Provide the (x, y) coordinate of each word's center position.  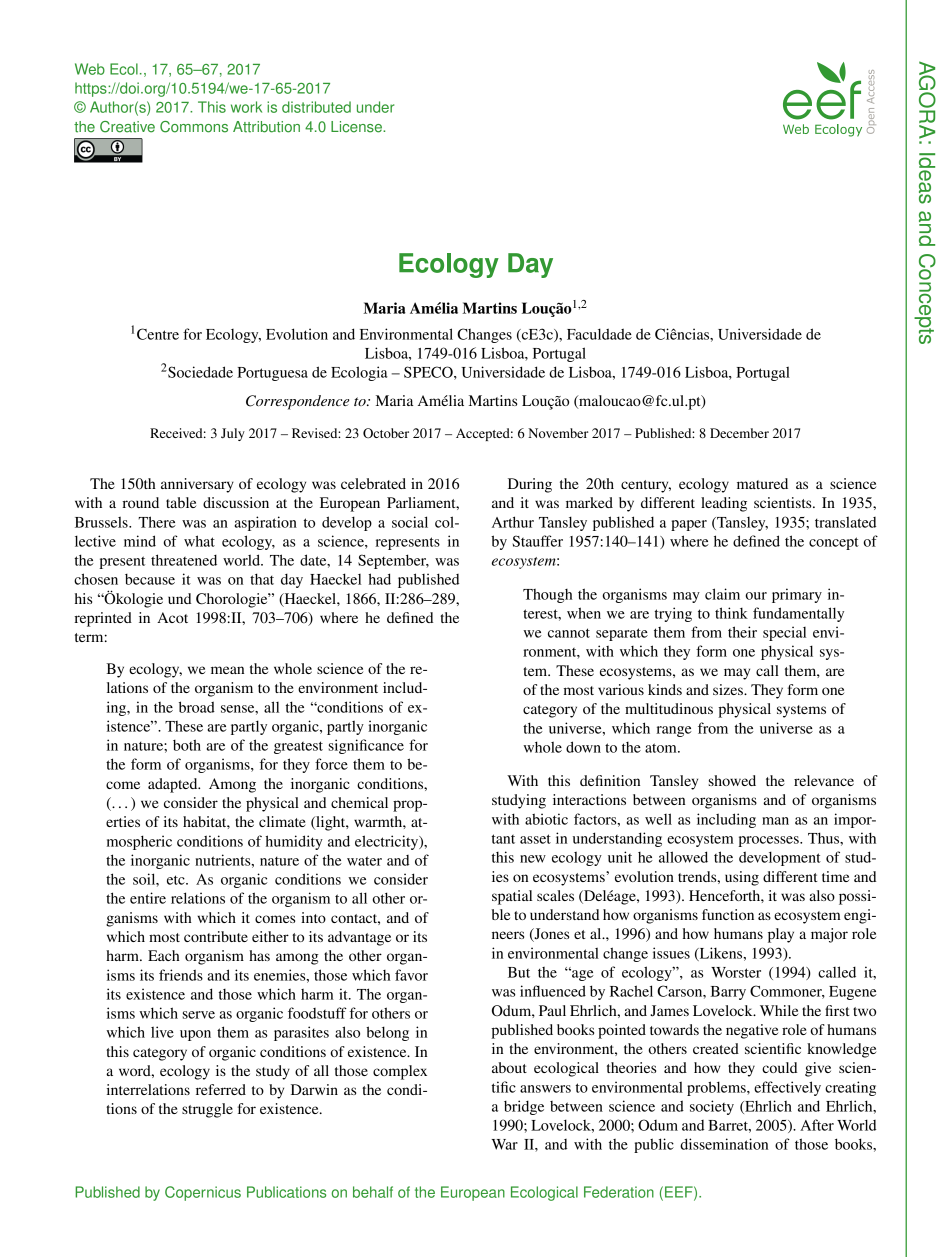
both (187, 745)
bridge (524, 1107)
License (357, 127)
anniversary (197, 485)
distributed (316, 107)
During (530, 485)
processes (769, 841)
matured (762, 483)
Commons (194, 127)
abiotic (546, 819)
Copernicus (203, 1193)
